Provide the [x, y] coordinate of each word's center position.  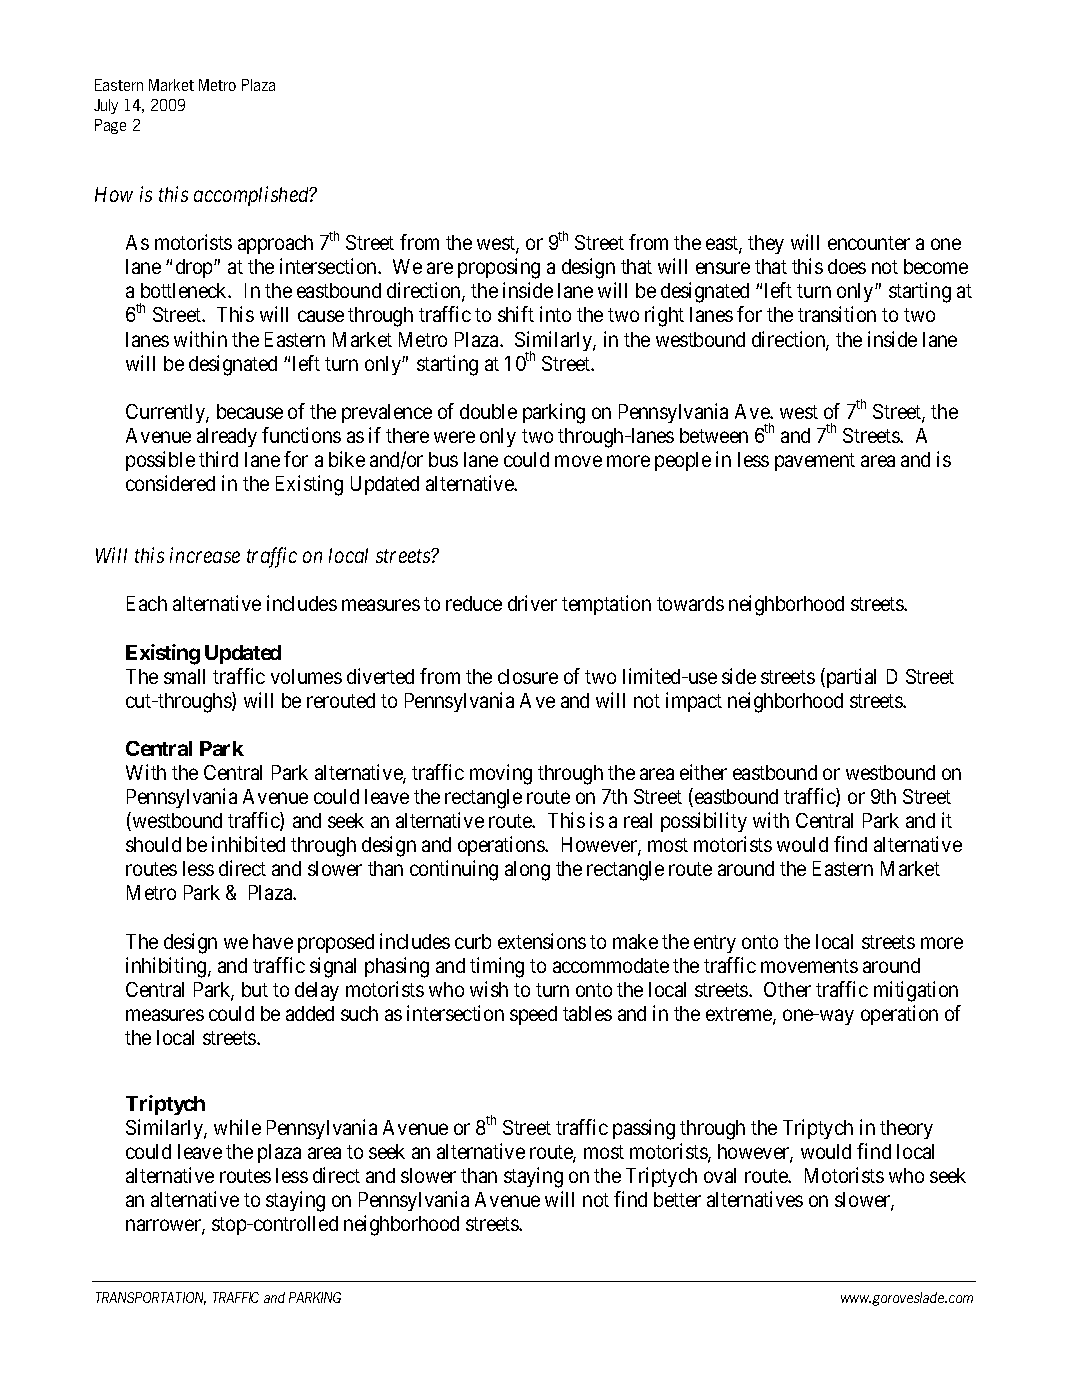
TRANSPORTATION [151, 1298]
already [227, 437]
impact [694, 702]
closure [528, 676]
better [677, 1199]
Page [110, 126]
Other [787, 989]
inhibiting [167, 967]
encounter [869, 243]
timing [497, 967]
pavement [815, 462]
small [184, 676]
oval [720, 1175]
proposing [499, 268]
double [488, 411]
